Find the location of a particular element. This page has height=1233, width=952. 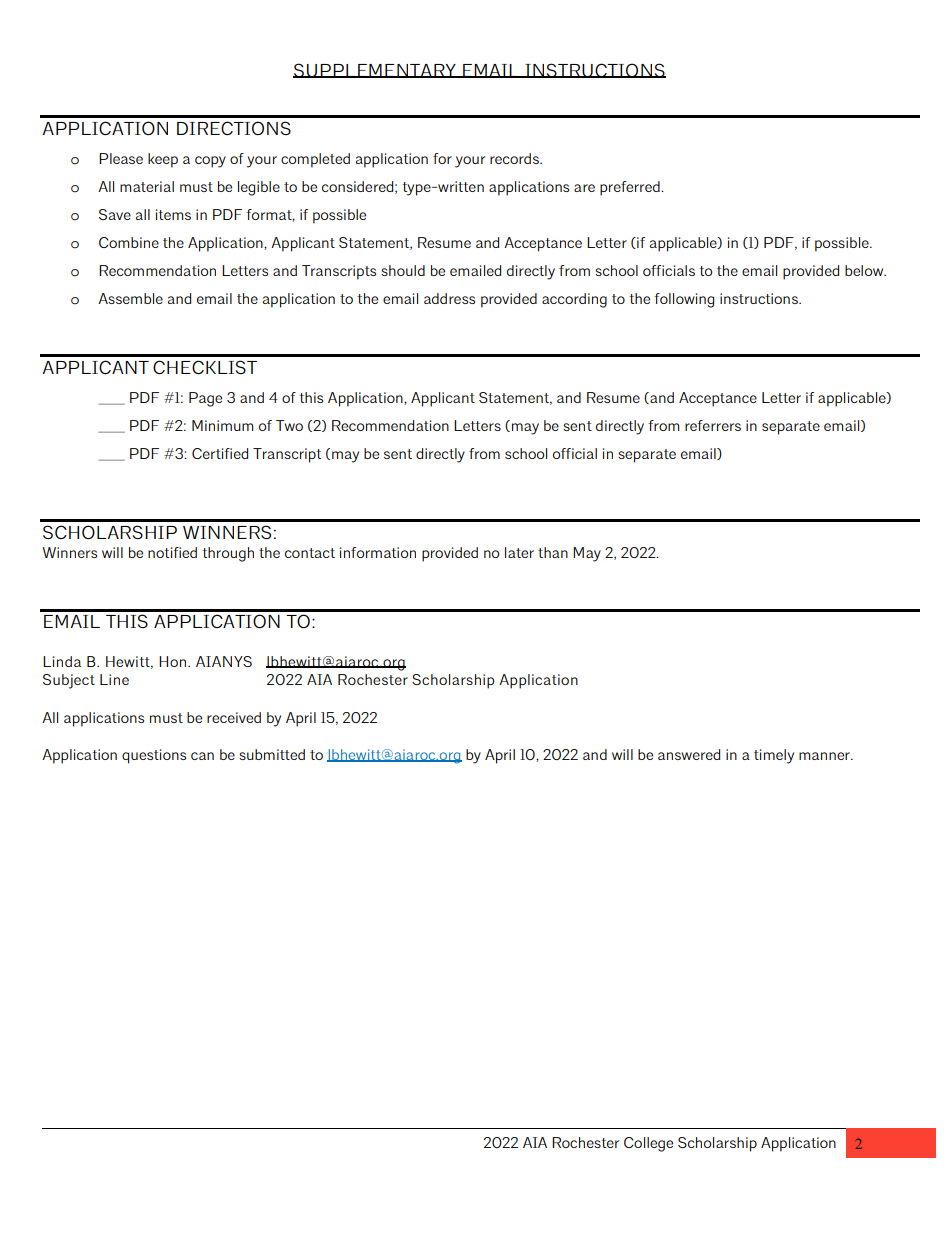

College is located at coordinates (648, 1144).
